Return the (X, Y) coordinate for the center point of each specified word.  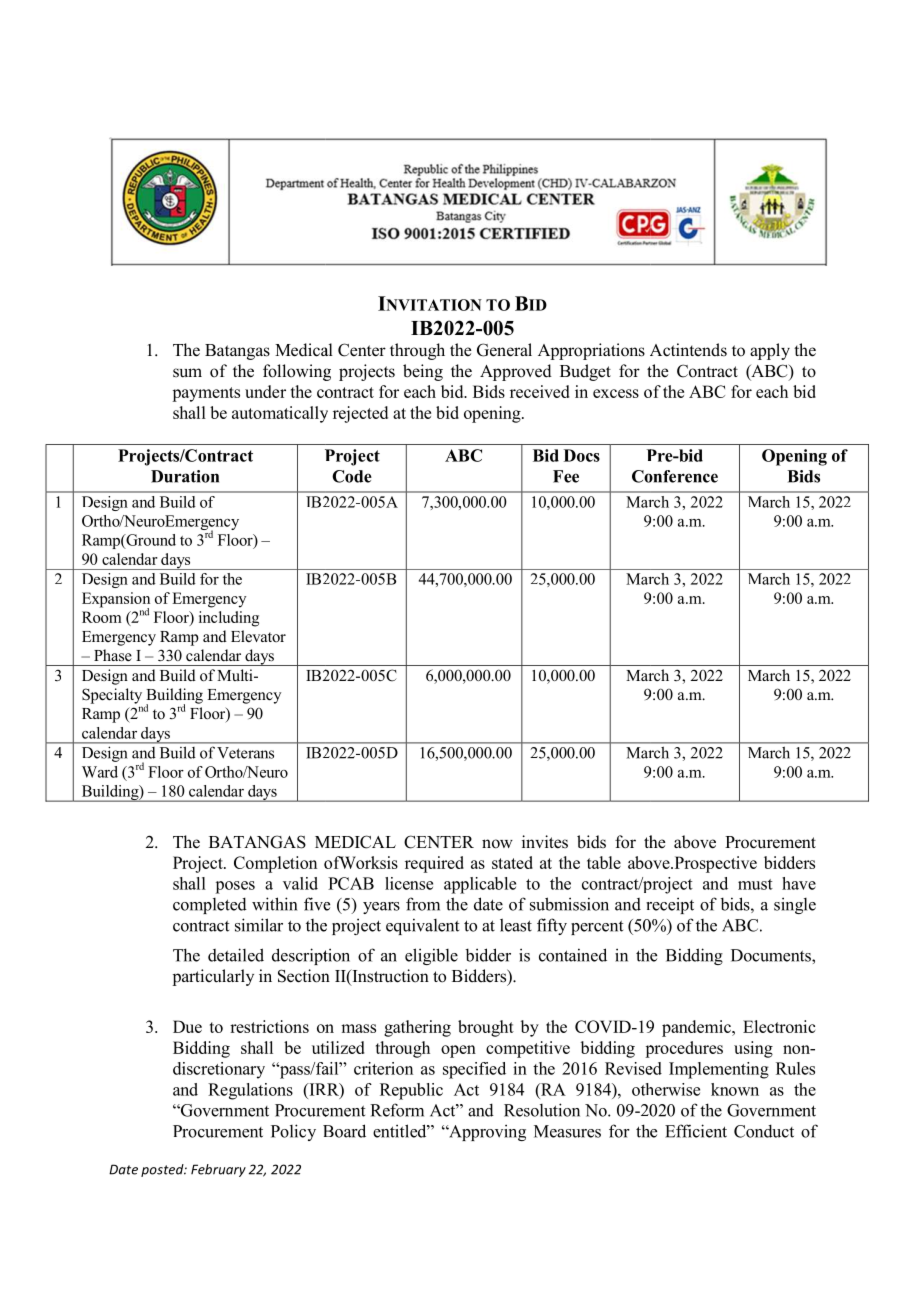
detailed (236, 955)
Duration (185, 476)
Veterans (245, 753)
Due (187, 1026)
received (539, 391)
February (218, 1170)
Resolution (542, 1110)
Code (352, 476)
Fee (566, 476)
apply (770, 351)
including (229, 619)
